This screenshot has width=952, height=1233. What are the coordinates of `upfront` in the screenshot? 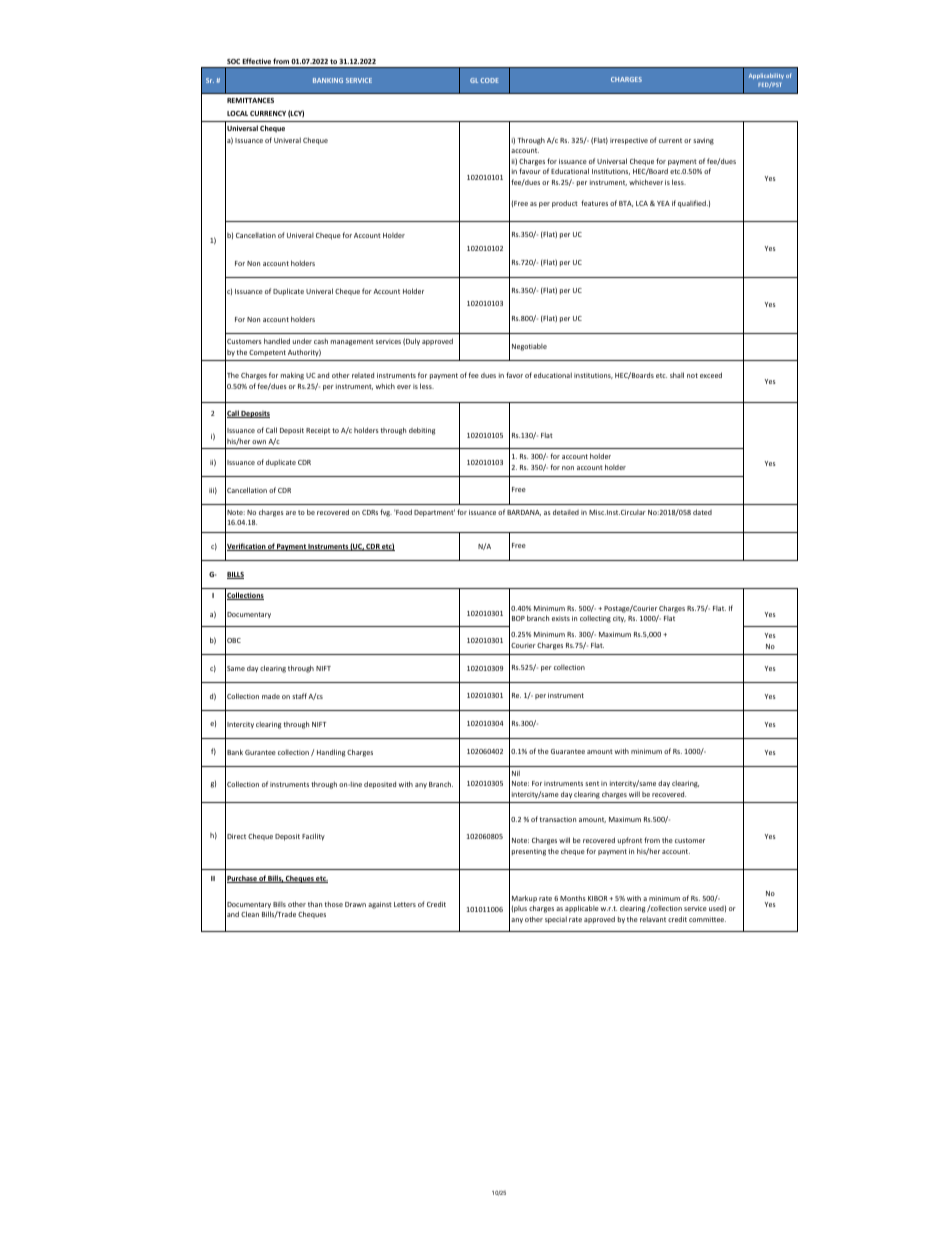 It's located at (630, 841).
